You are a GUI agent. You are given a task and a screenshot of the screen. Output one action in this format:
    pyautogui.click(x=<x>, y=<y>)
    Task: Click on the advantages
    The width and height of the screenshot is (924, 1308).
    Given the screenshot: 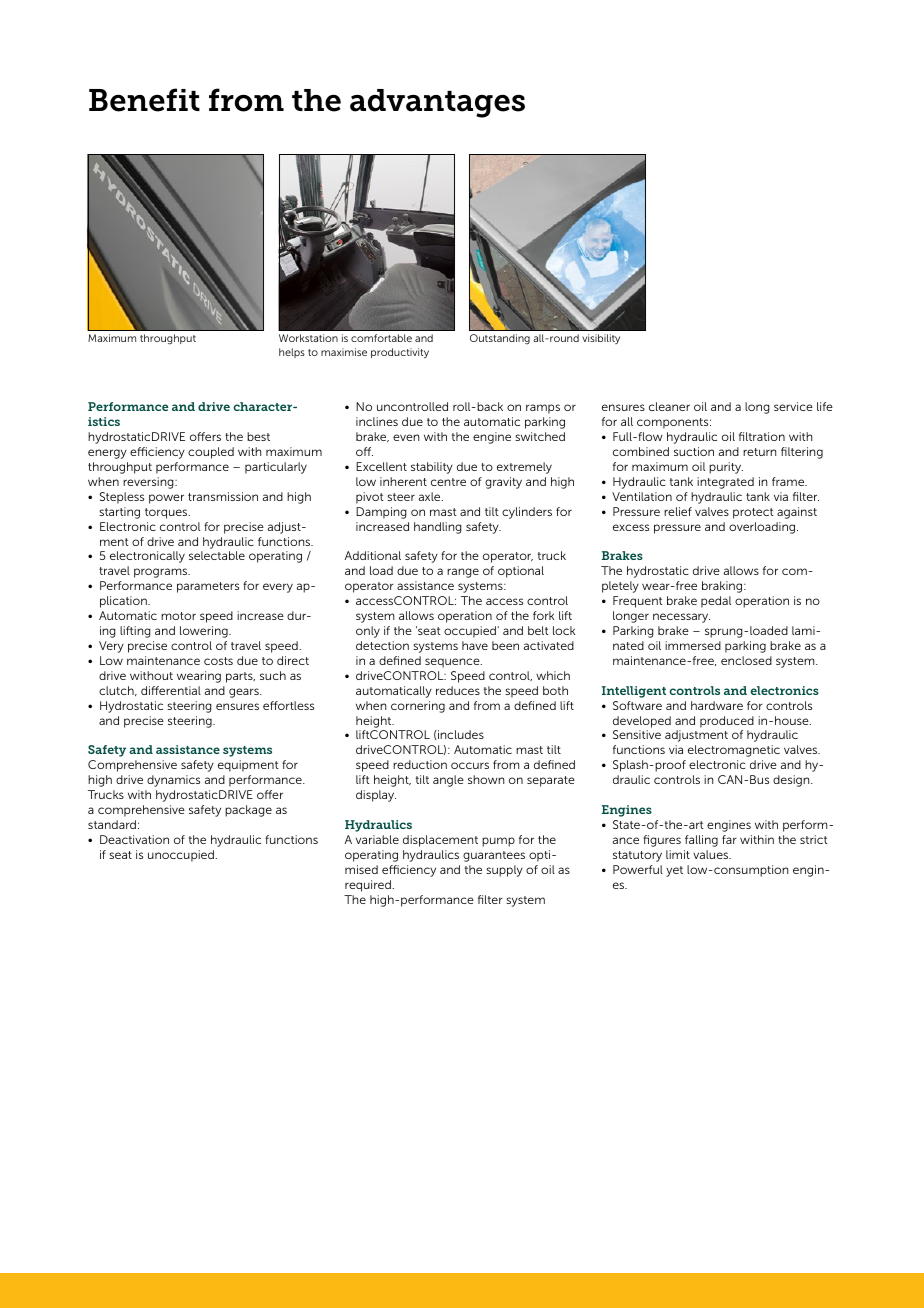 What is the action you would take?
    pyautogui.click(x=437, y=103)
